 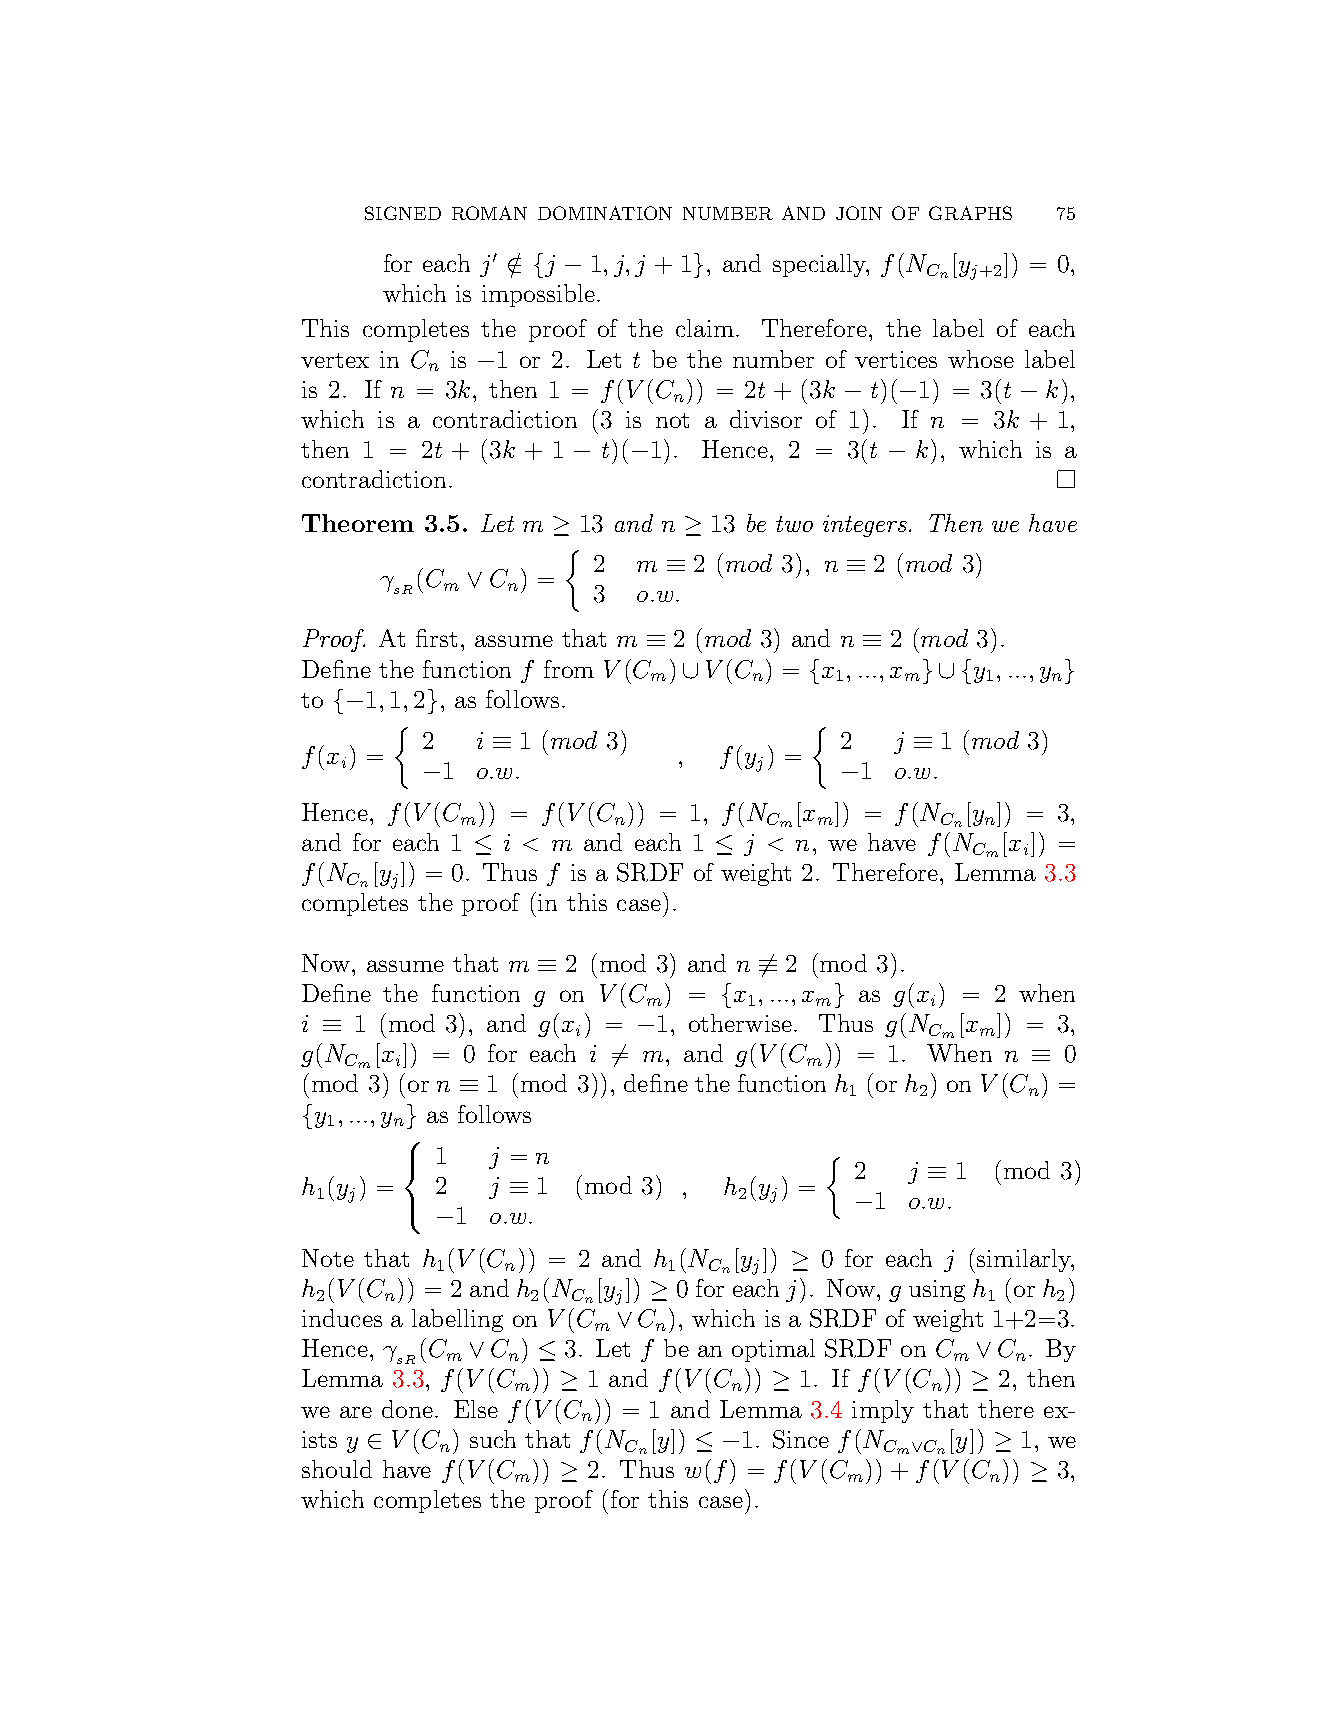 What do you see at coordinates (409, 1409) in the image?
I see `done` at bounding box center [409, 1409].
